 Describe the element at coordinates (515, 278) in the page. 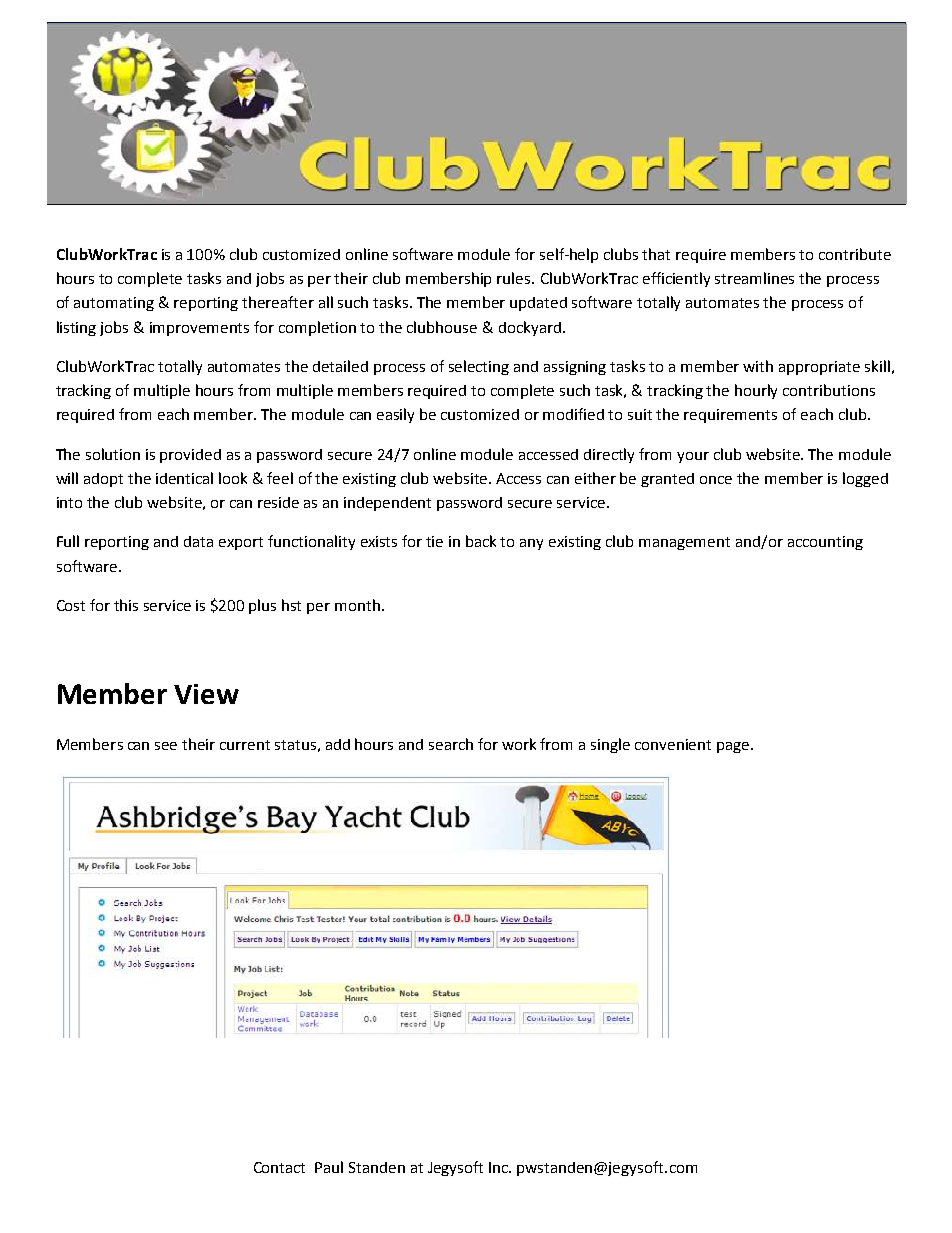

I see `rules` at that location.
